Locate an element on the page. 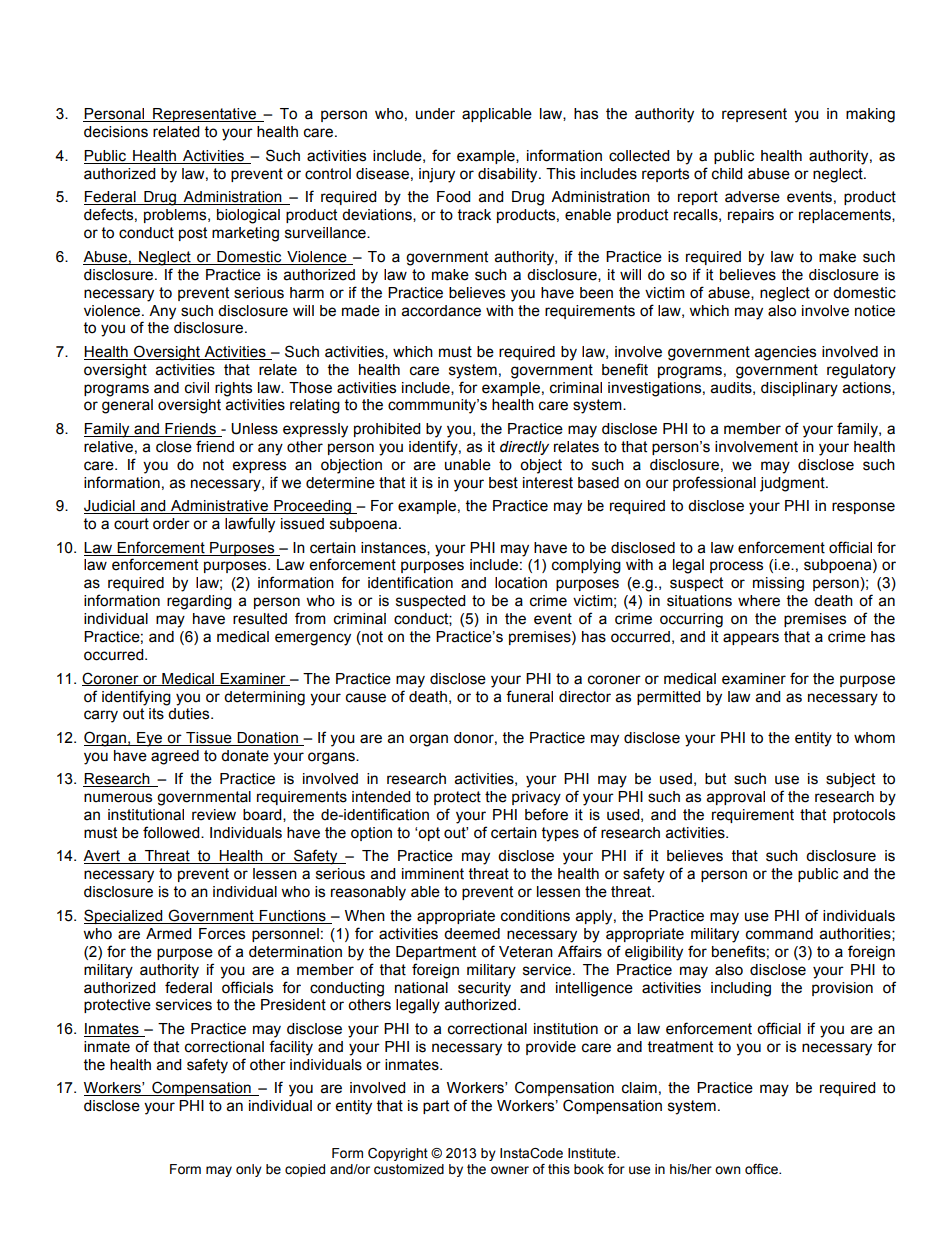  funeral is located at coordinates (529, 696).
